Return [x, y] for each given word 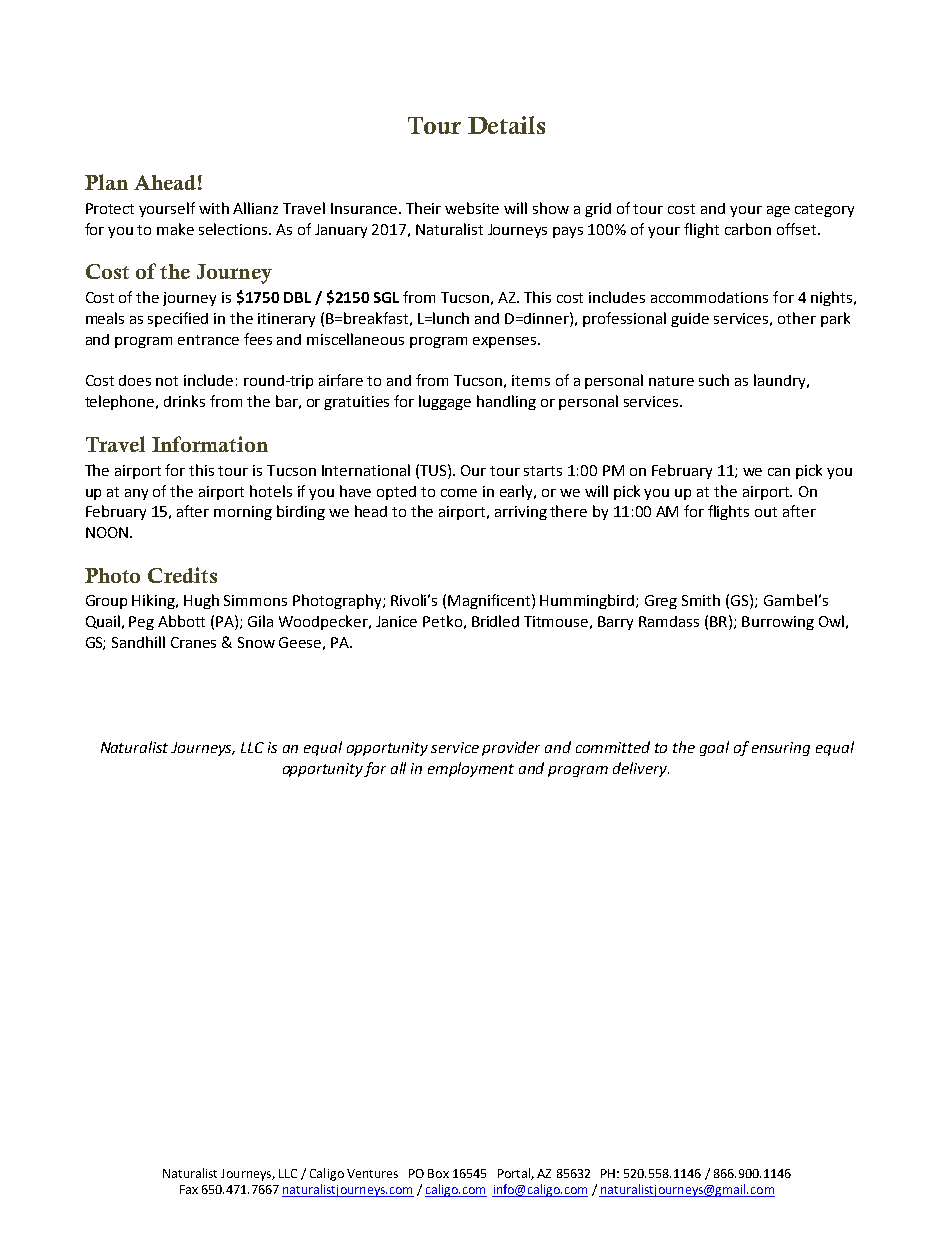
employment [471, 769]
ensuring [781, 749]
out [766, 512]
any [136, 494]
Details [506, 125]
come [459, 493]
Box [438, 1173]
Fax [189, 1189]
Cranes [193, 642]
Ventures [372, 1173]
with [214, 208]
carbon [748, 229]
